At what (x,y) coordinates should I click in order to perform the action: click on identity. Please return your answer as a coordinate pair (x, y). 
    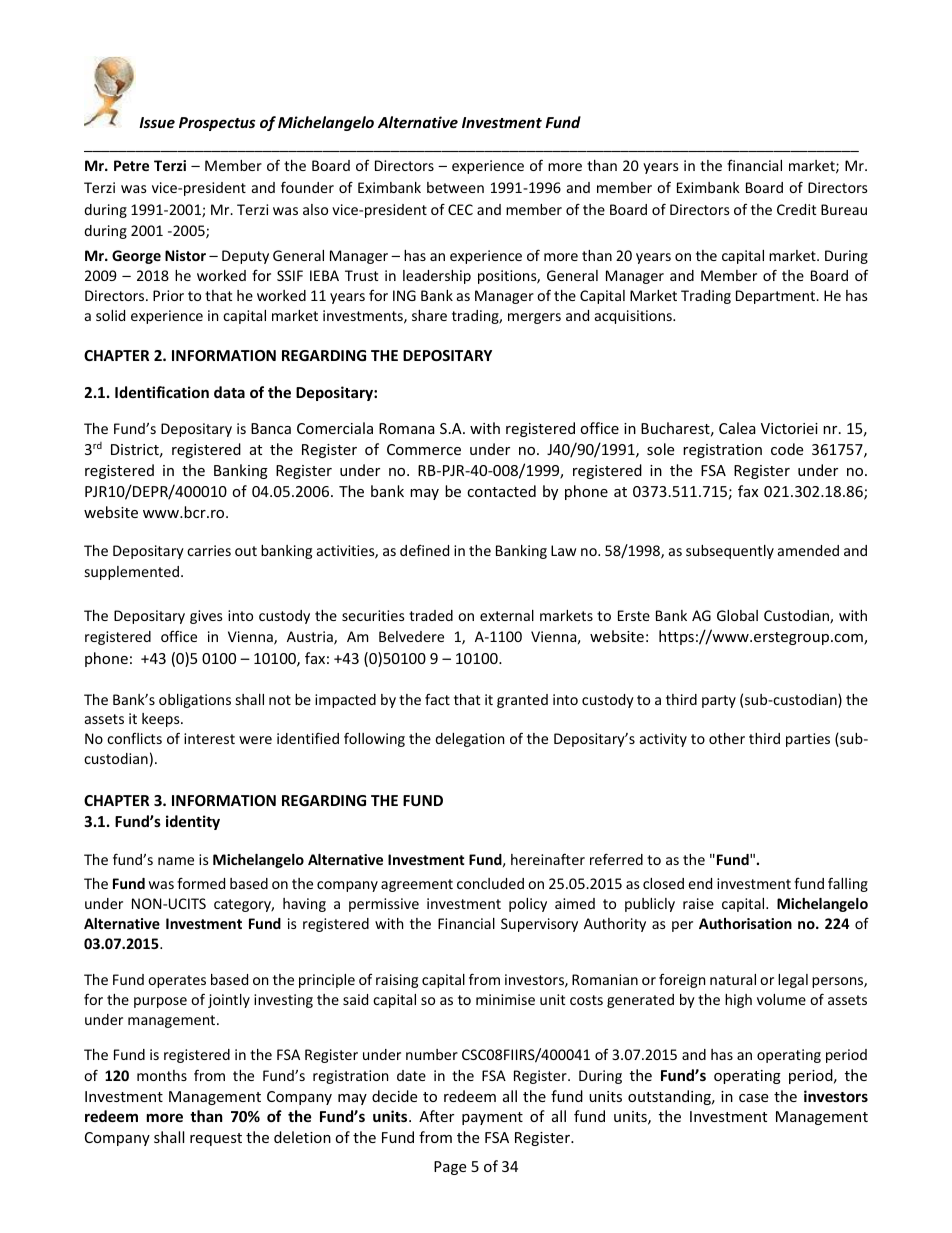
    Looking at the image, I should click on (193, 822).
